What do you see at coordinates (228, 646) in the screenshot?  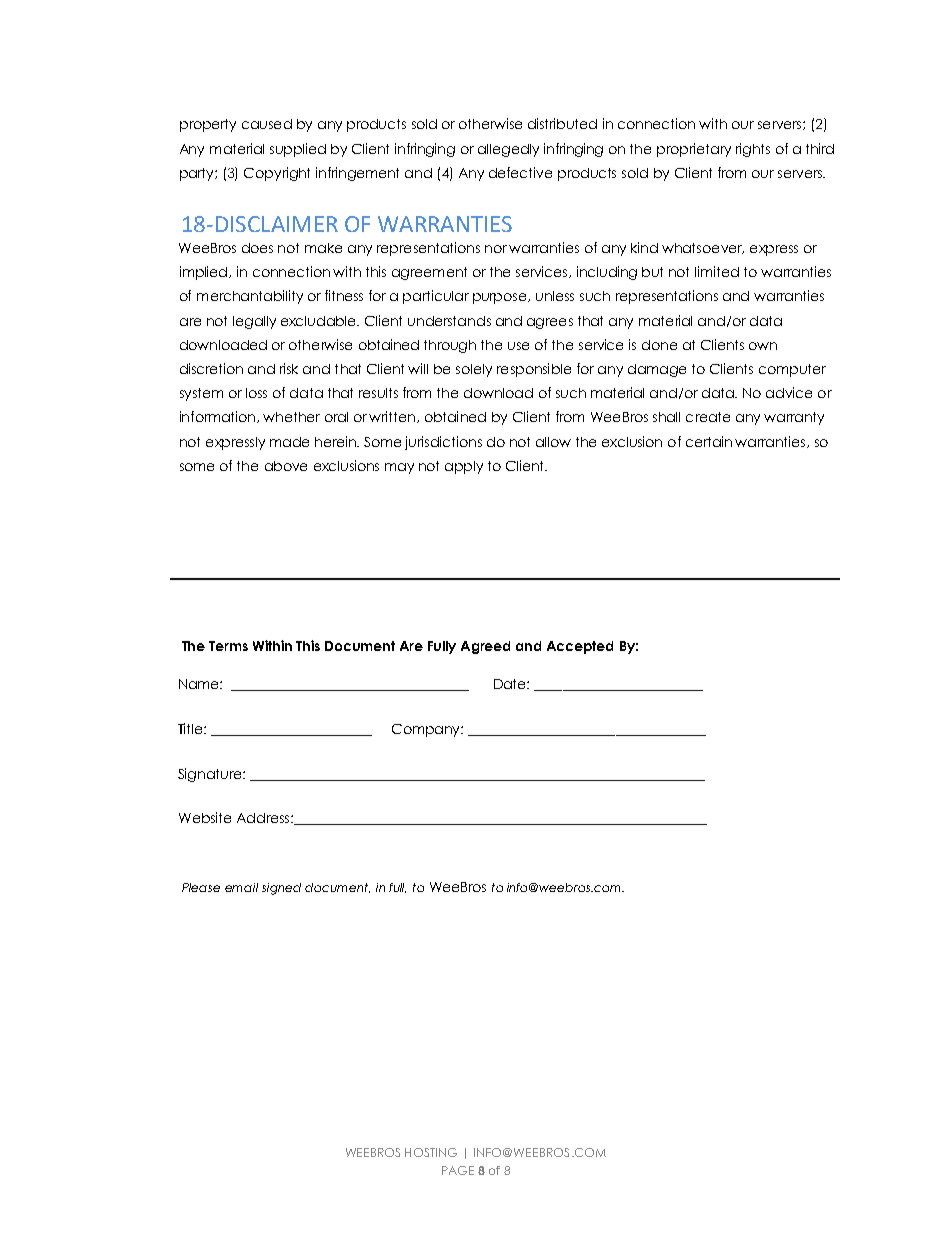 I see `Terms` at bounding box center [228, 646].
